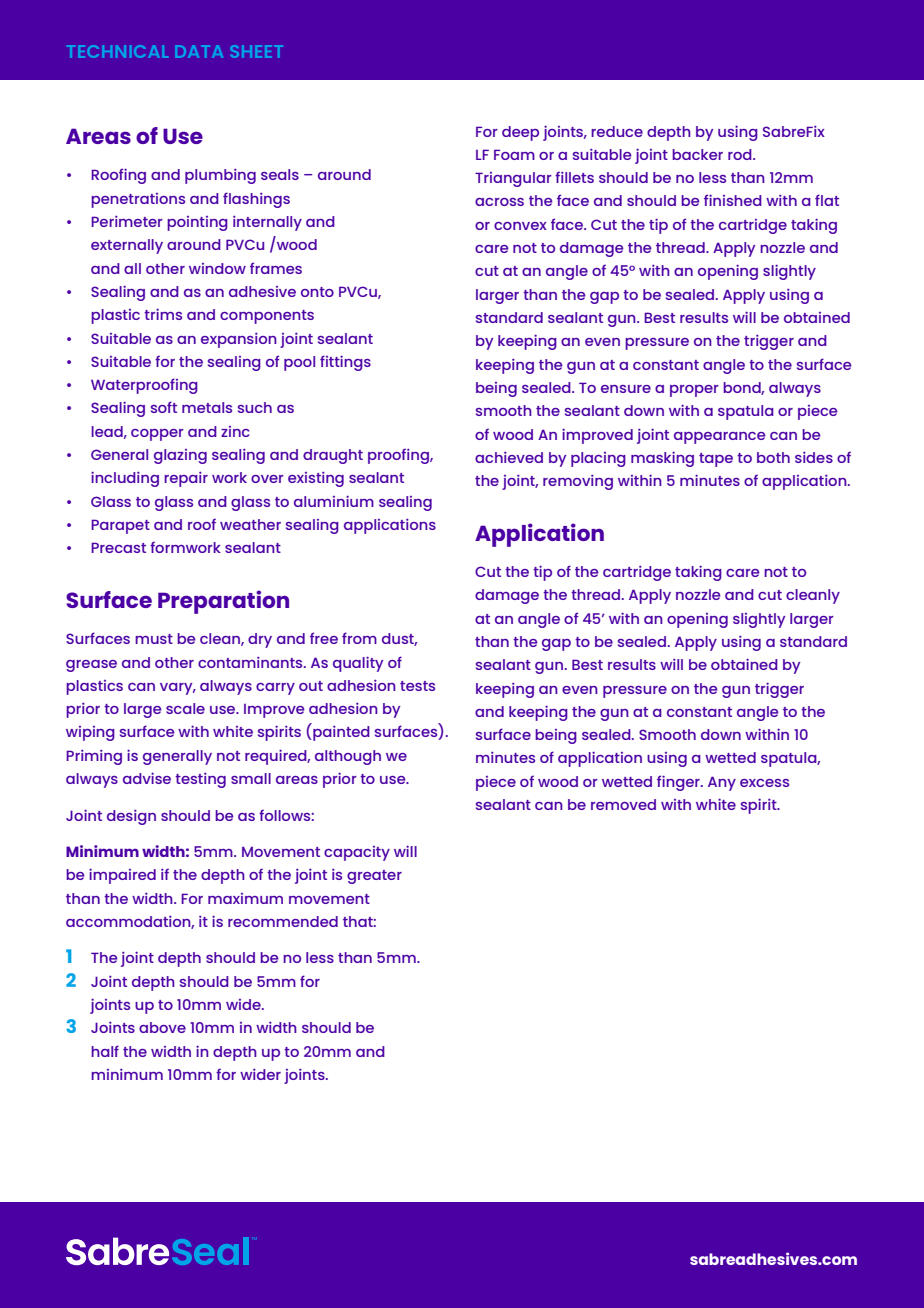 Image resolution: width=924 pixels, height=1308 pixels. Describe the element at coordinates (741, 154) in the screenshot. I see `rod` at that location.
